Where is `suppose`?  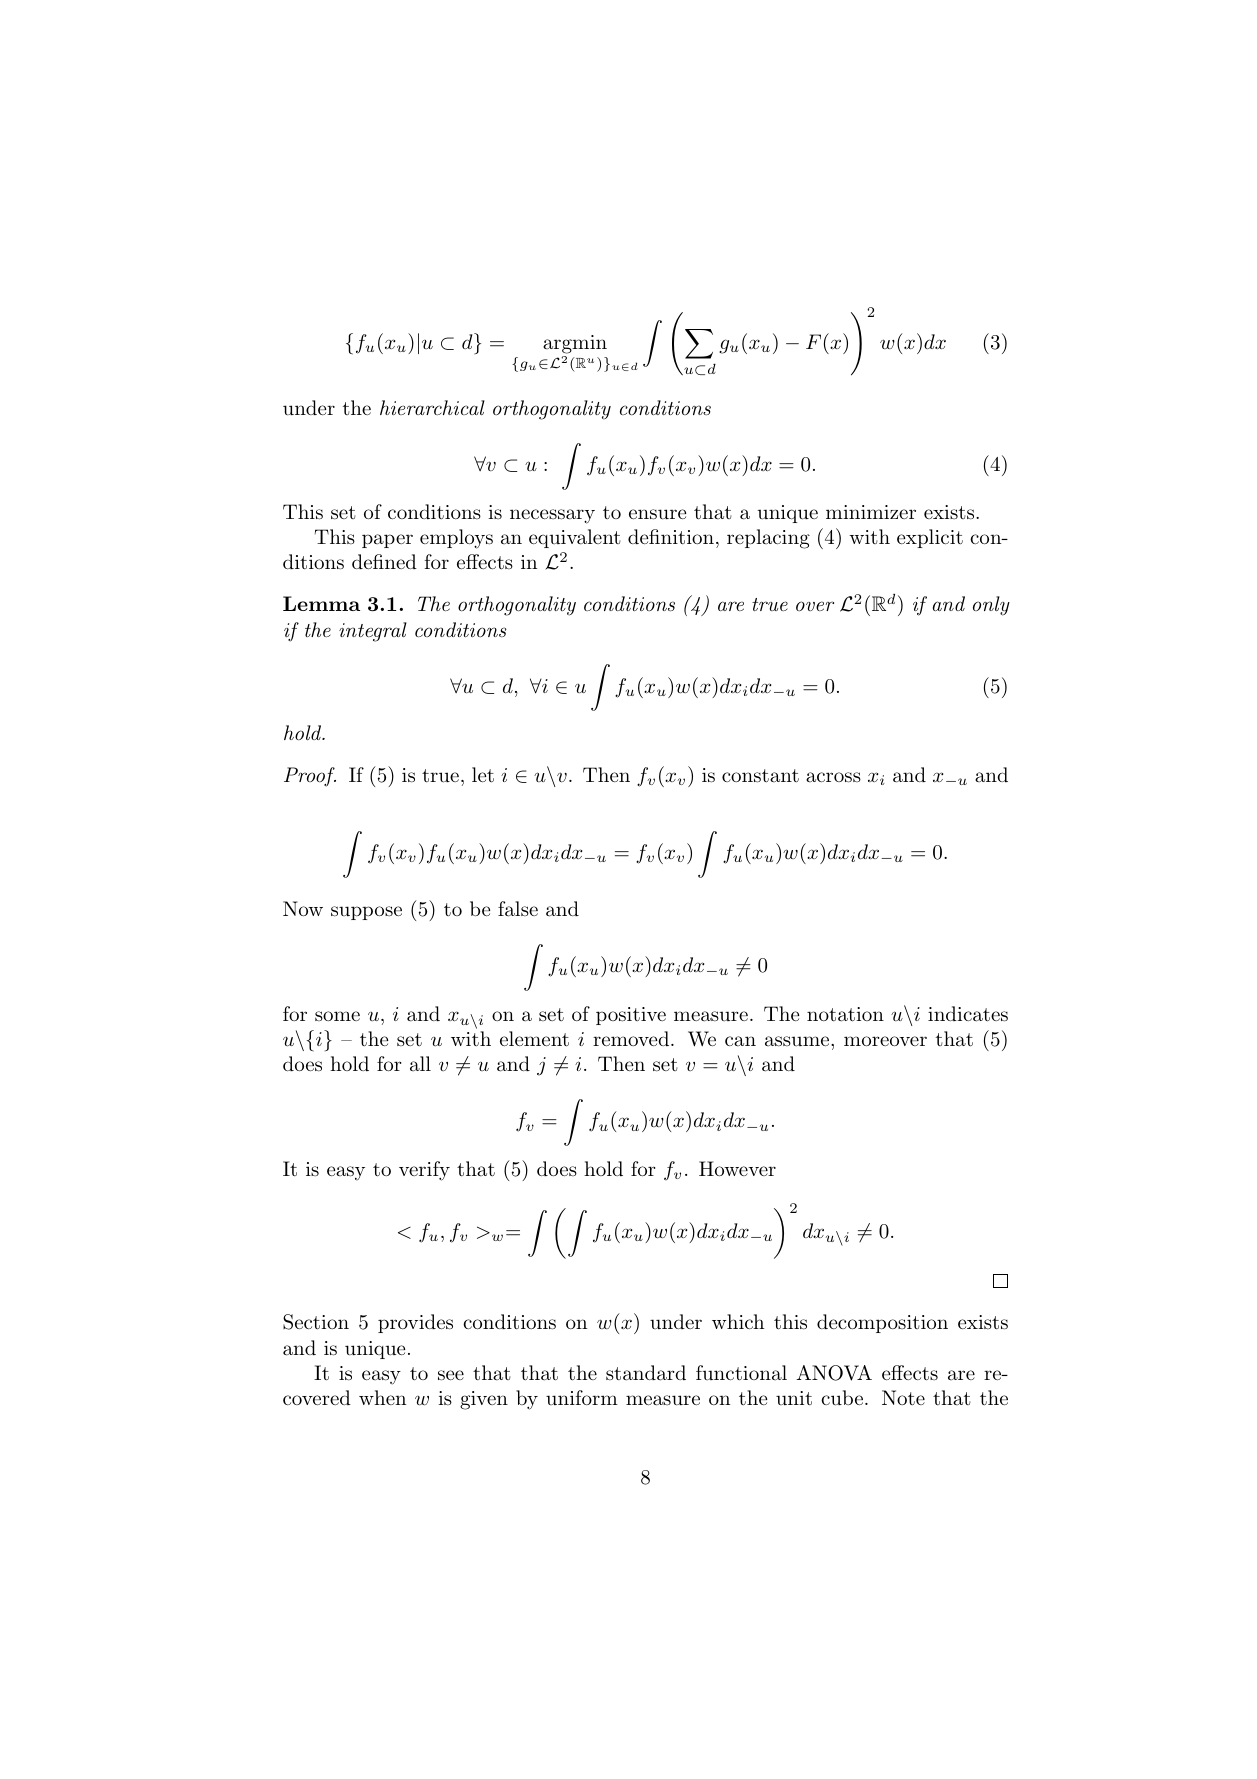
suppose is located at coordinates (366, 913).
